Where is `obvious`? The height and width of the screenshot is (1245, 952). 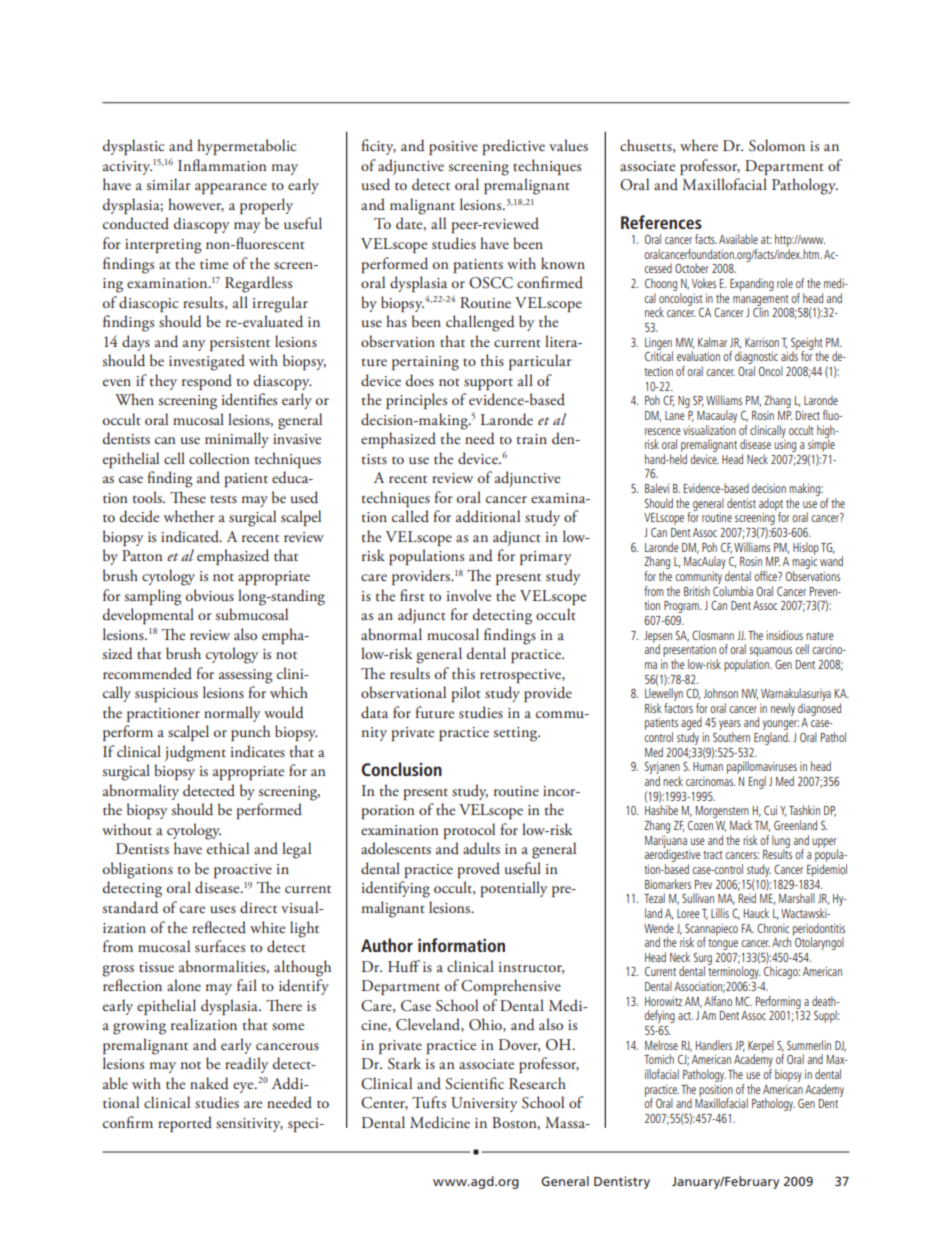
obvious is located at coordinates (210, 595).
